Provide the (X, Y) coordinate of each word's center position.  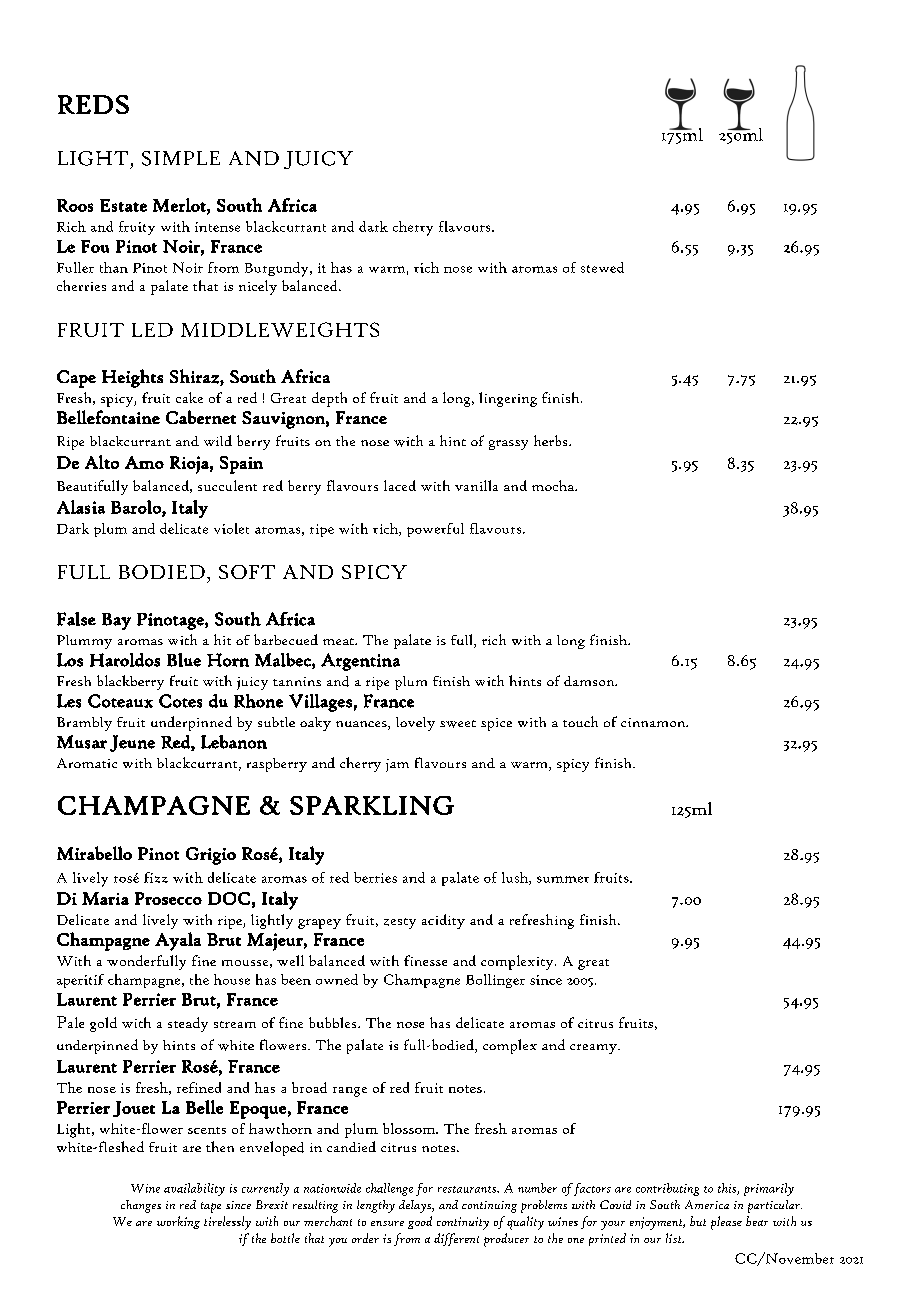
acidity (443, 921)
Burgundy (278, 269)
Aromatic (87, 763)
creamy (594, 1049)
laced (400, 485)
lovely (415, 724)
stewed (602, 267)
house (232, 979)
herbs (552, 440)
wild (218, 440)
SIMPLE (181, 158)
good (420, 1222)
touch (580, 721)
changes (141, 1206)
